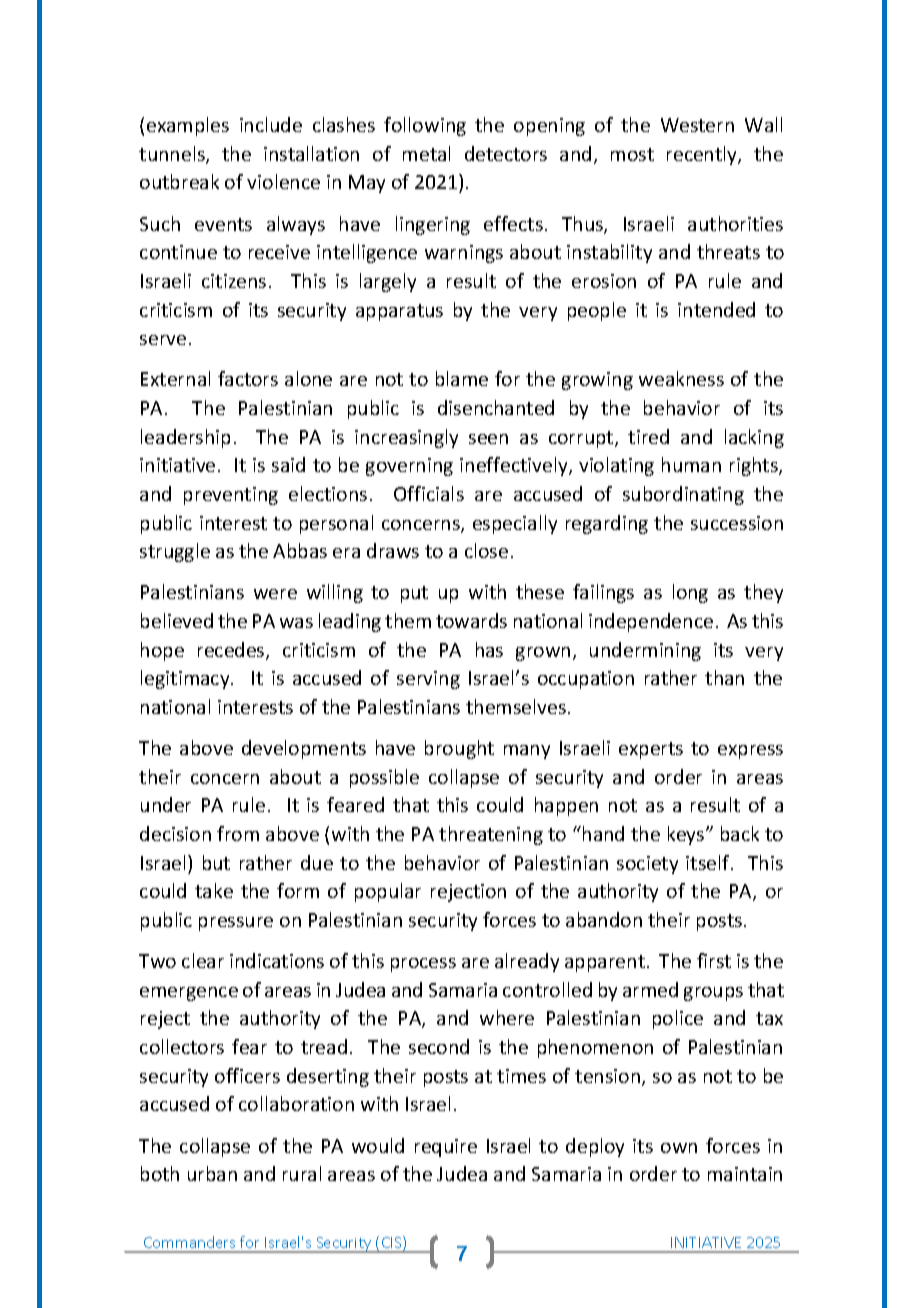 The width and height of the document is (924, 1308). Describe the element at coordinates (232, 651) in the document. I see `recedes` at that location.
